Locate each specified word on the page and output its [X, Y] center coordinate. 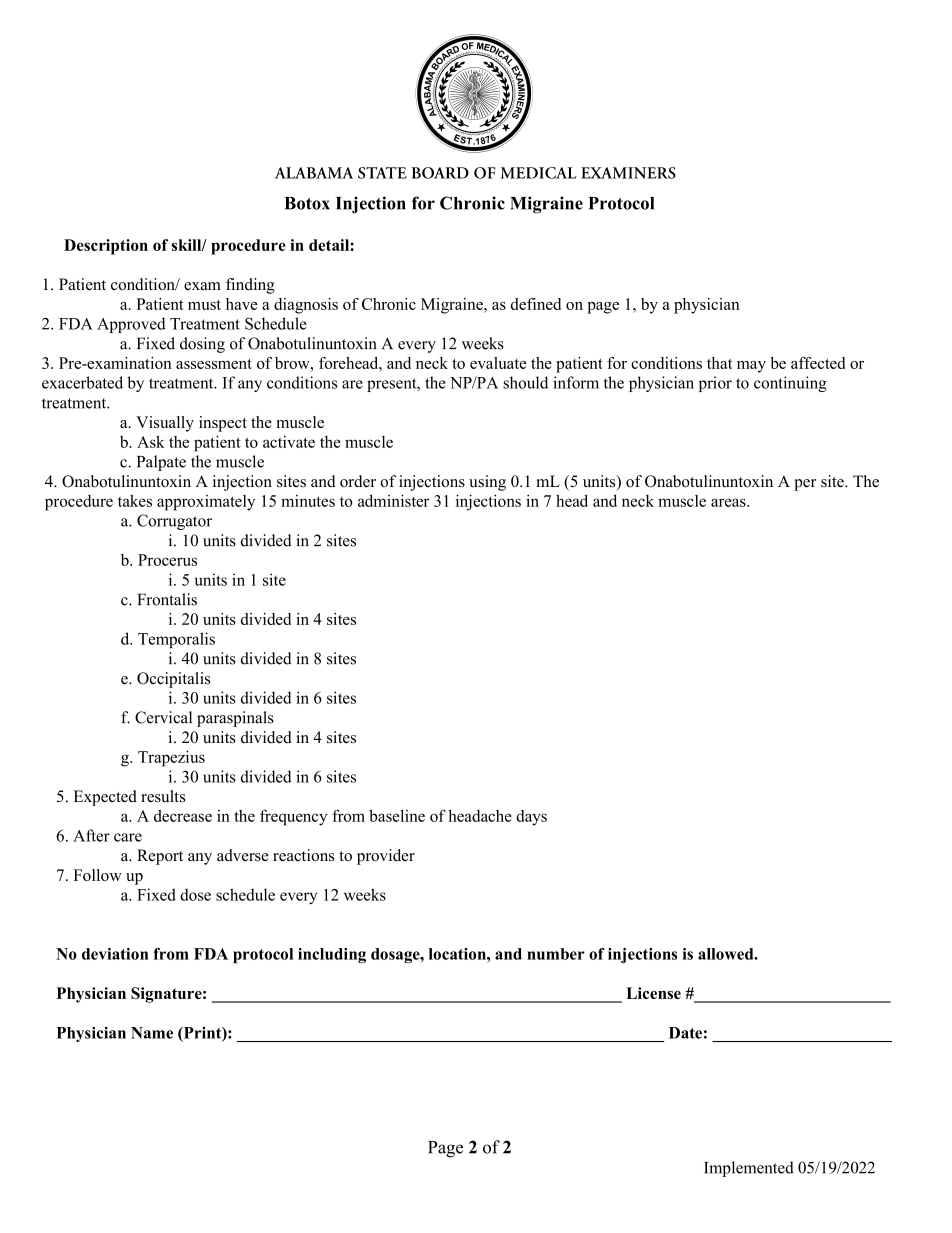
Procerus [167, 560]
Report [160, 857]
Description [106, 247]
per [805, 485]
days [531, 818]
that [719, 363]
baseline [397, 815]
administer [393, 500]
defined [536, 304]
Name [152, 1033]
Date [685, 1033]
